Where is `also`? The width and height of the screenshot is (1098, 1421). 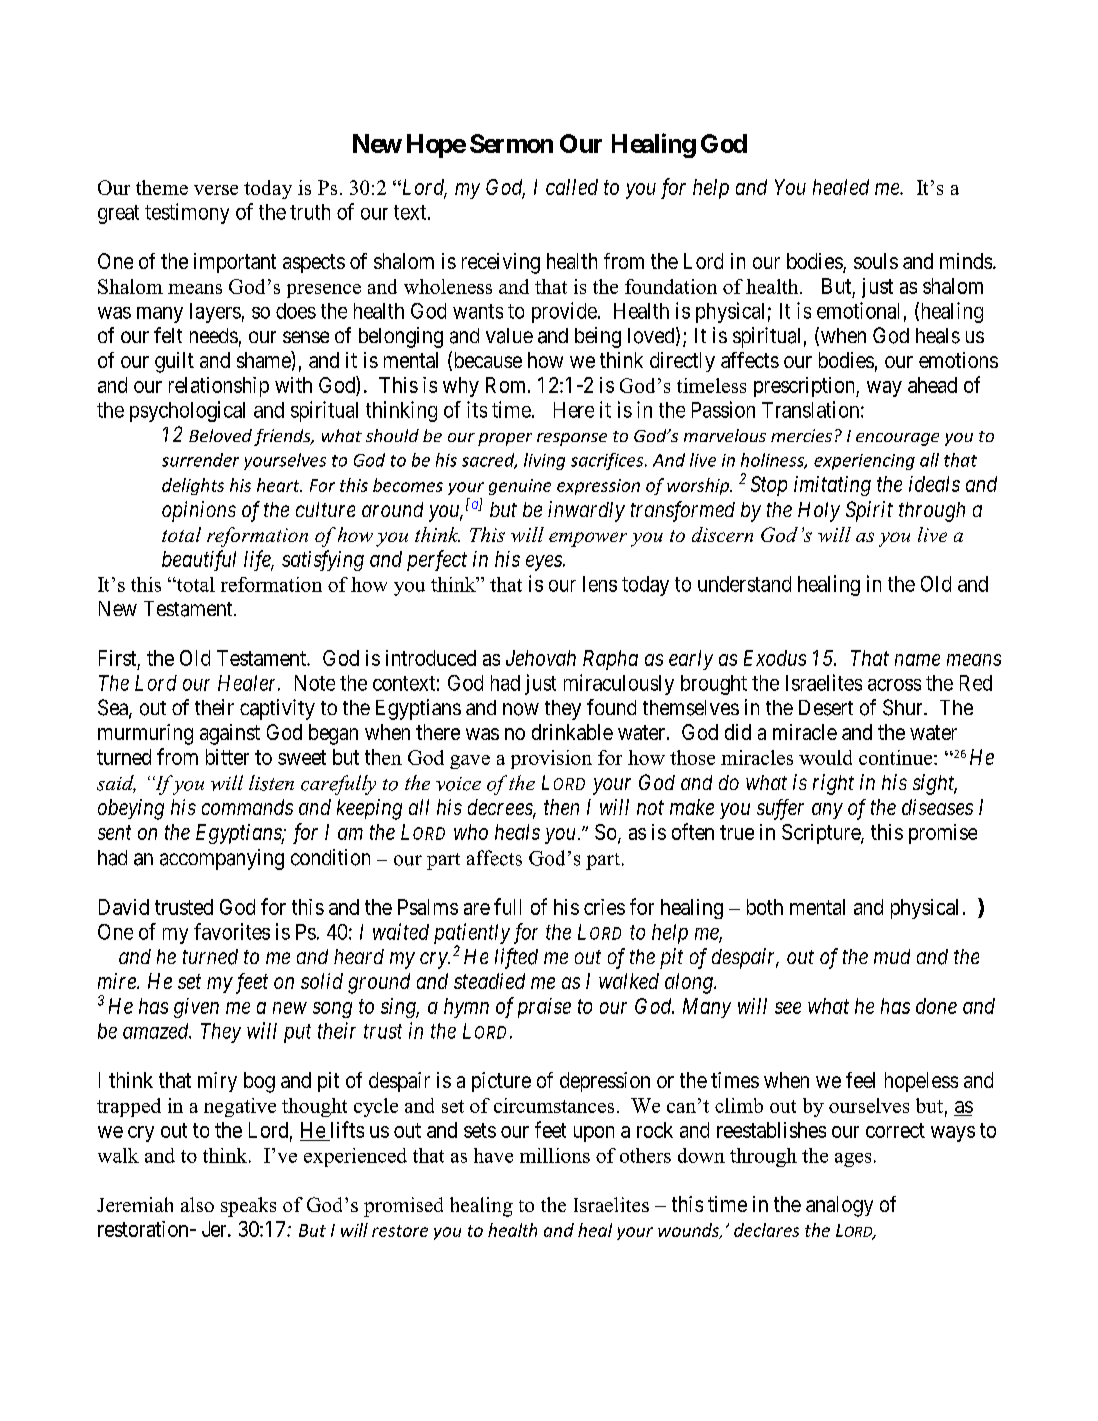 also is located at coordinates (197, 1204).
